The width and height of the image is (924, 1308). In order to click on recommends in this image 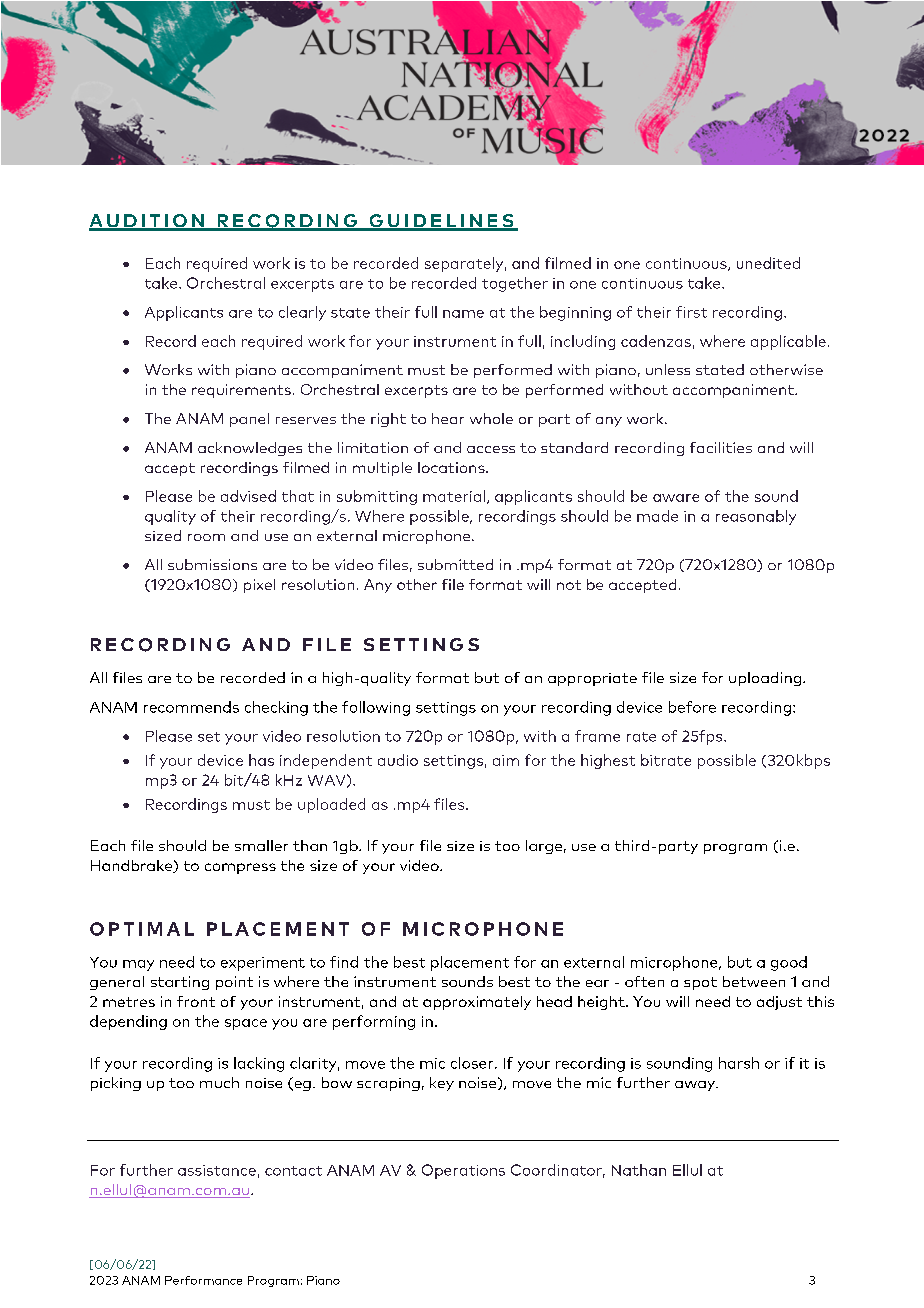, I will do `click(191, 707)`.
